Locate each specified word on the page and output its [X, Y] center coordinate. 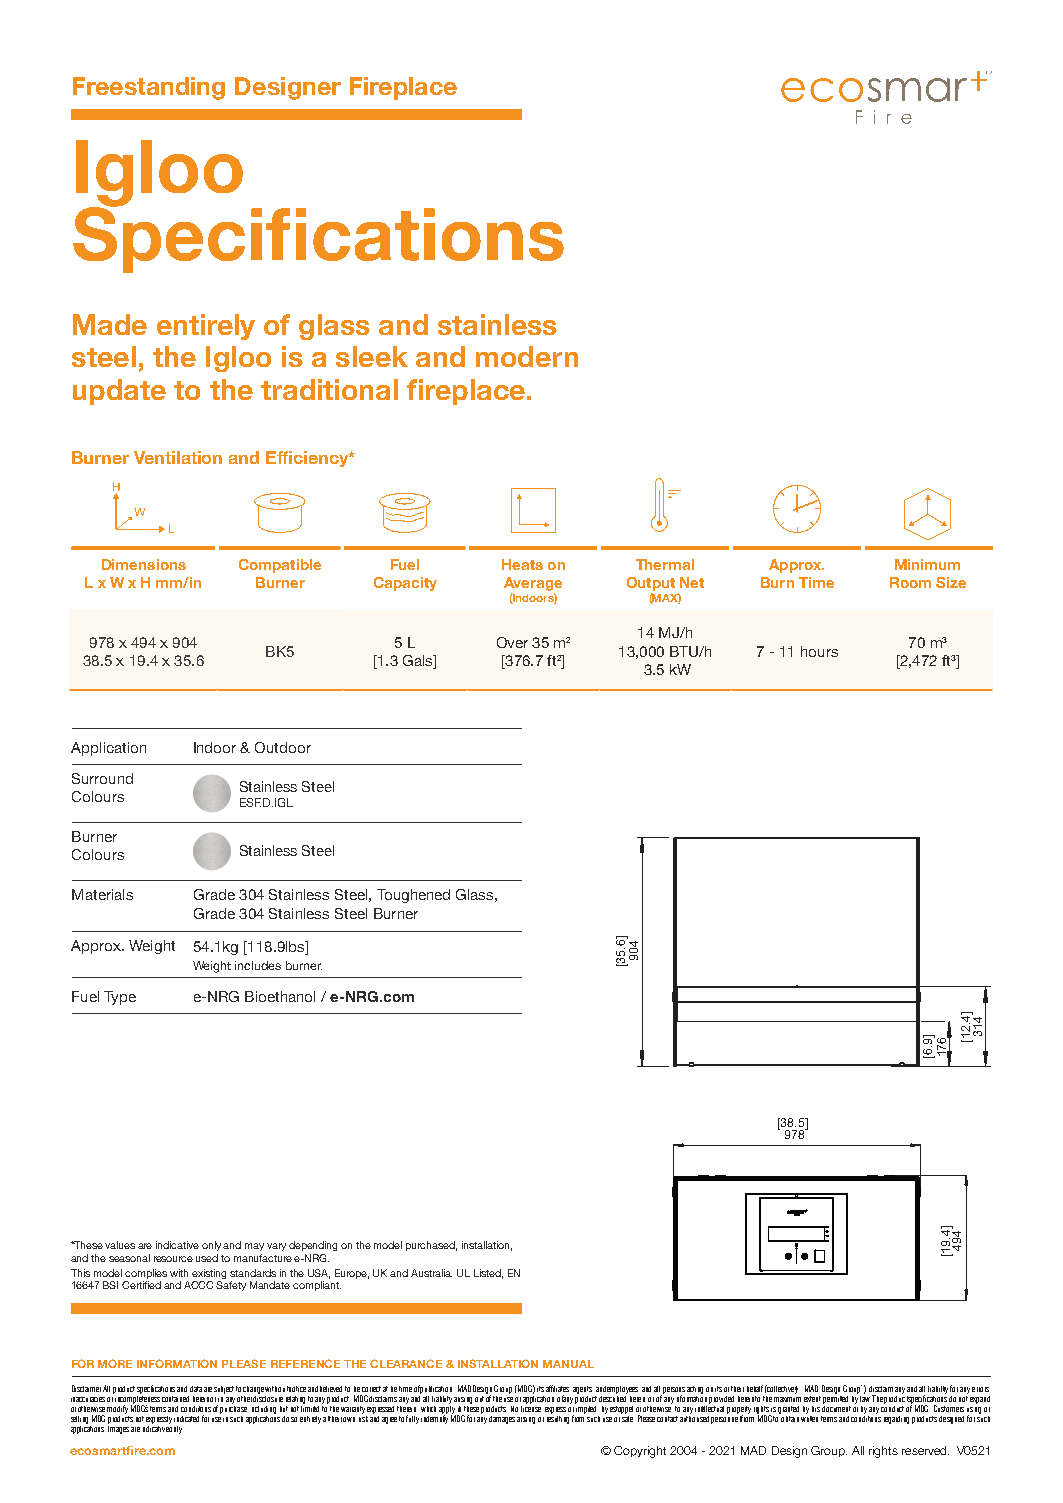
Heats [522, 564]
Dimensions [144, 564]
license [531, 1407]
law [865, 1397]
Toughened [413, 896]
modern [527, 356]
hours [819, 651]
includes [258, 965]
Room [910, 582]
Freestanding [149, 88]
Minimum [927, 564]
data [196, 1389]
